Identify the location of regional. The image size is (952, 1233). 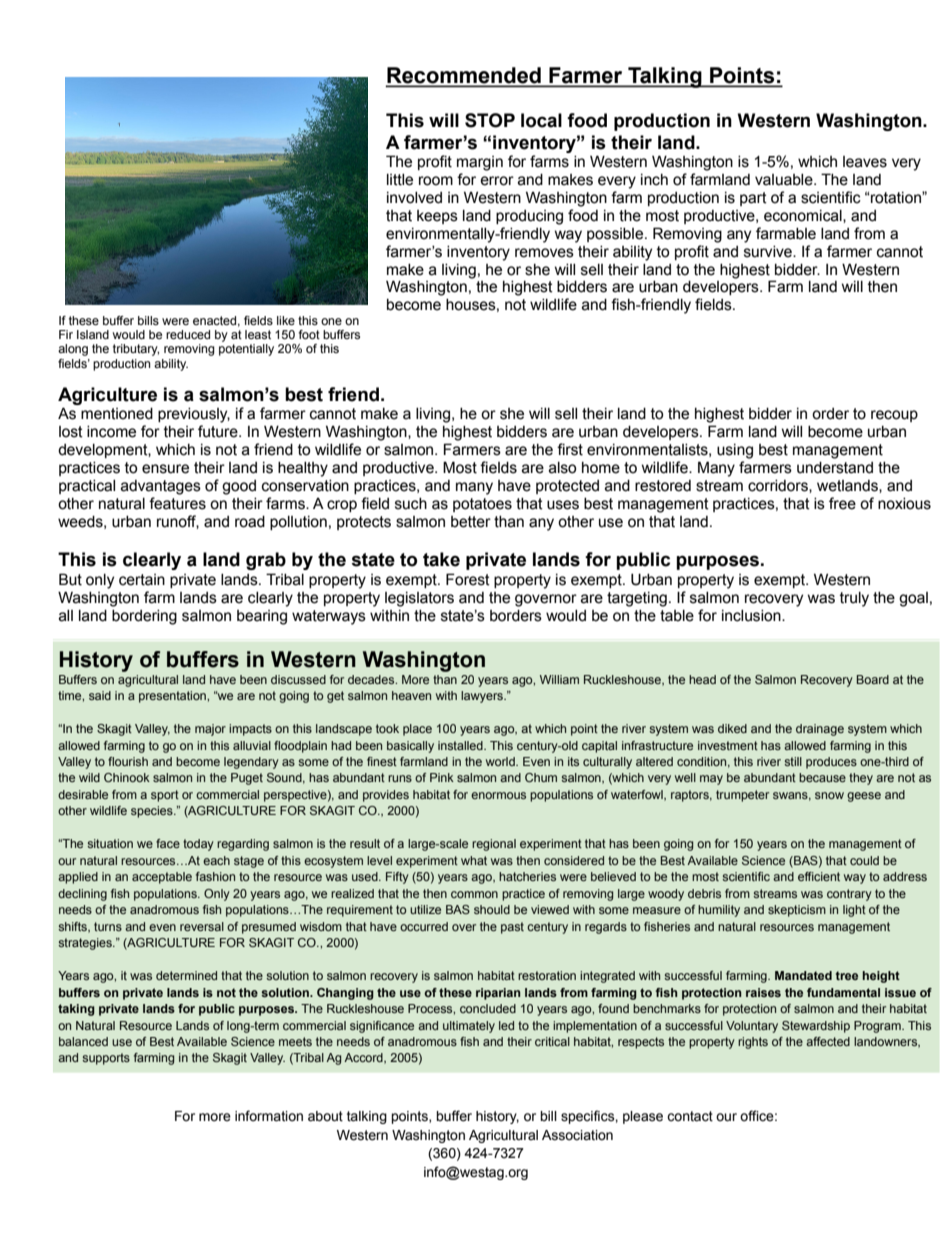
(494, 845).
